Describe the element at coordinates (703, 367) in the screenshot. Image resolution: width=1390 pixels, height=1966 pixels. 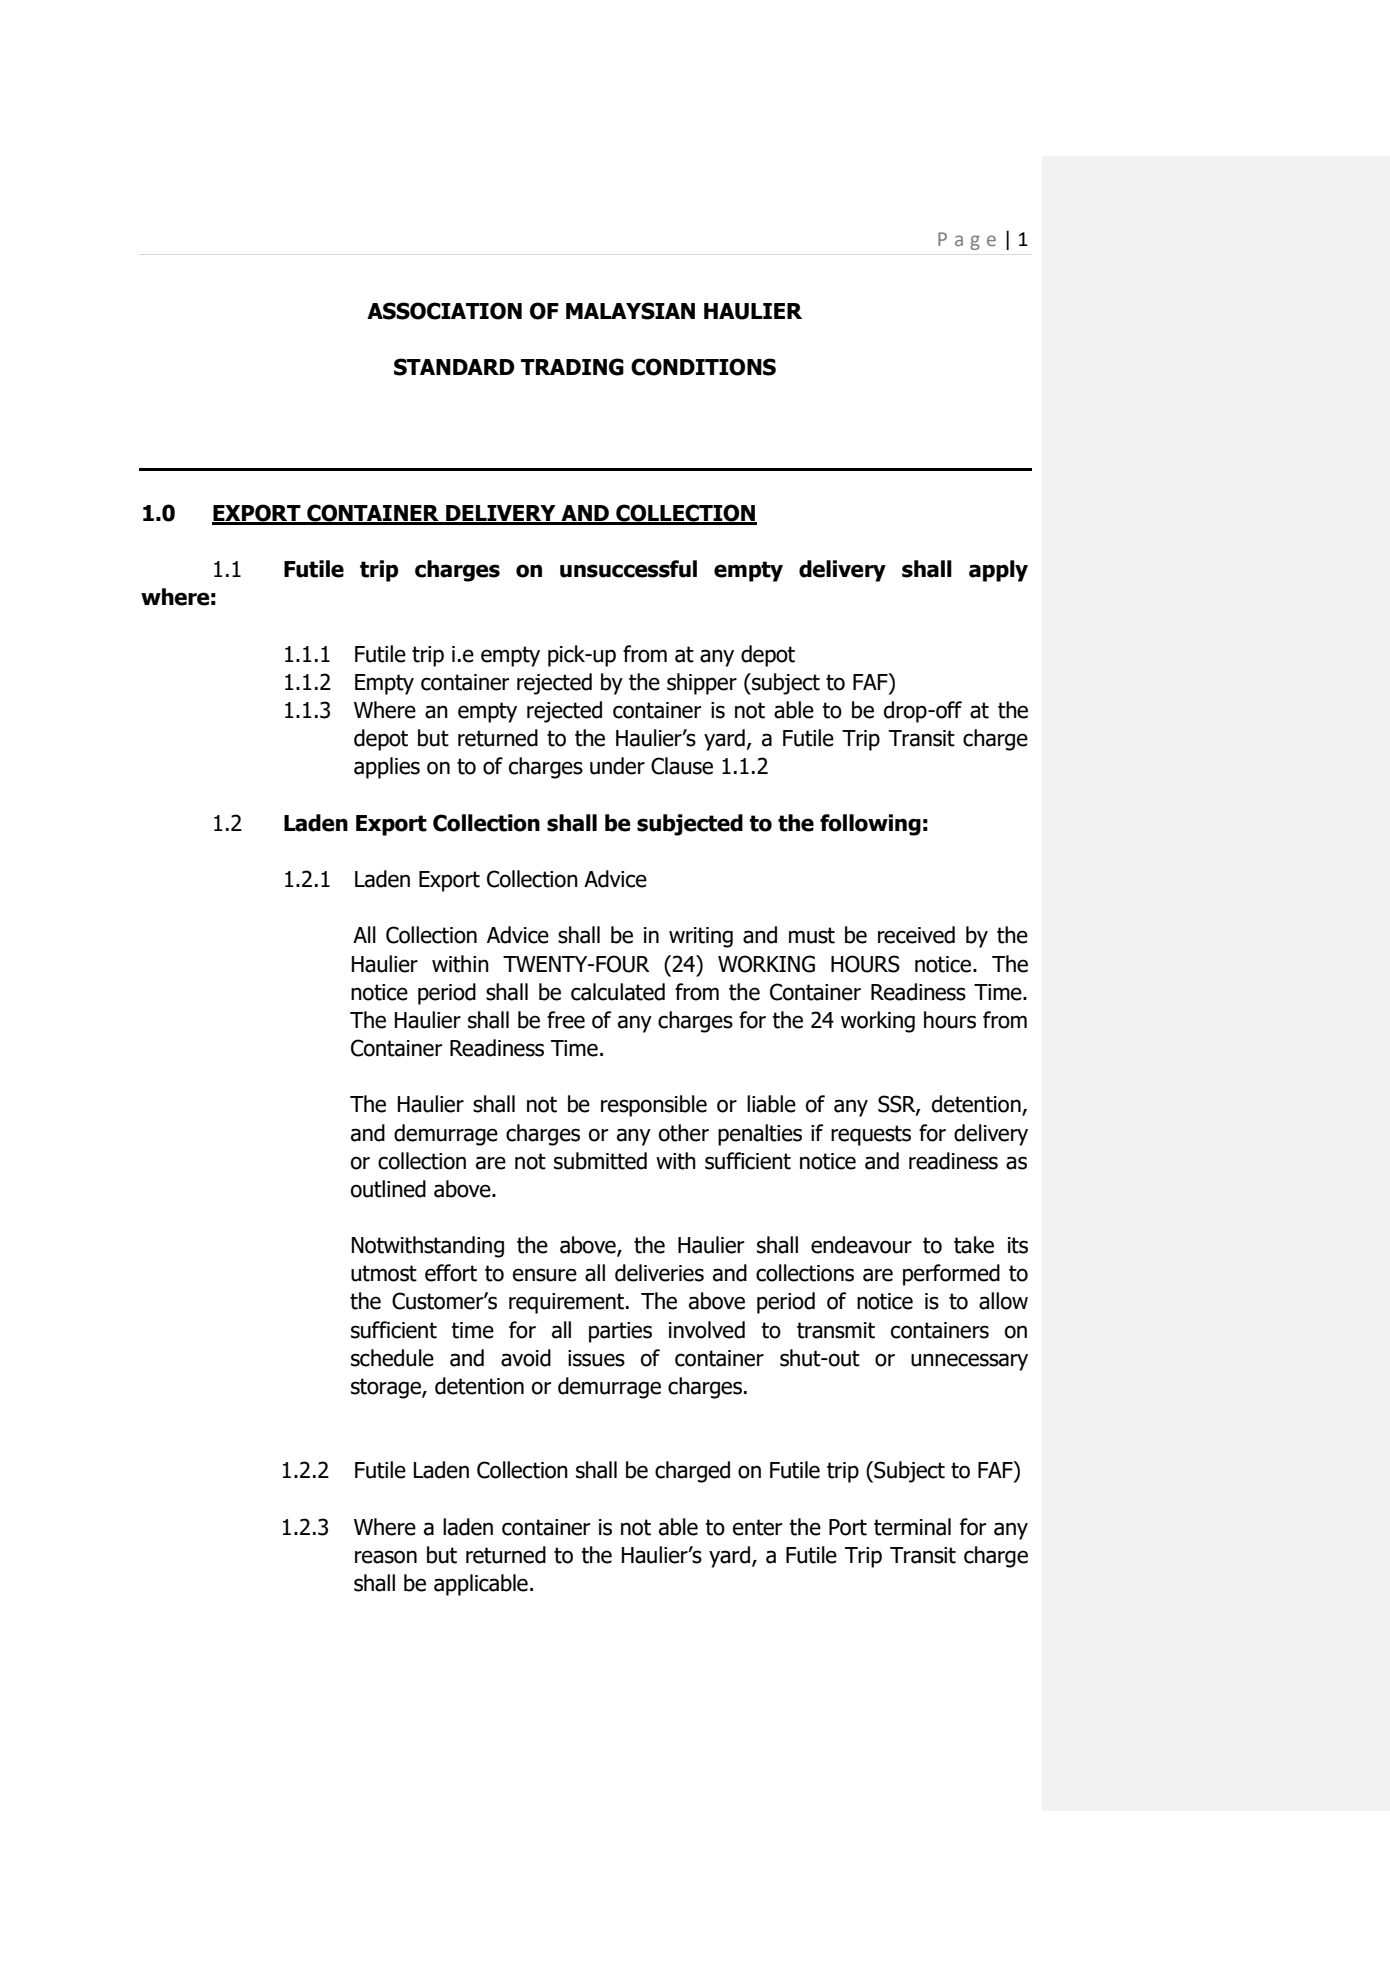
I see `CONDITIONS` at that location.
